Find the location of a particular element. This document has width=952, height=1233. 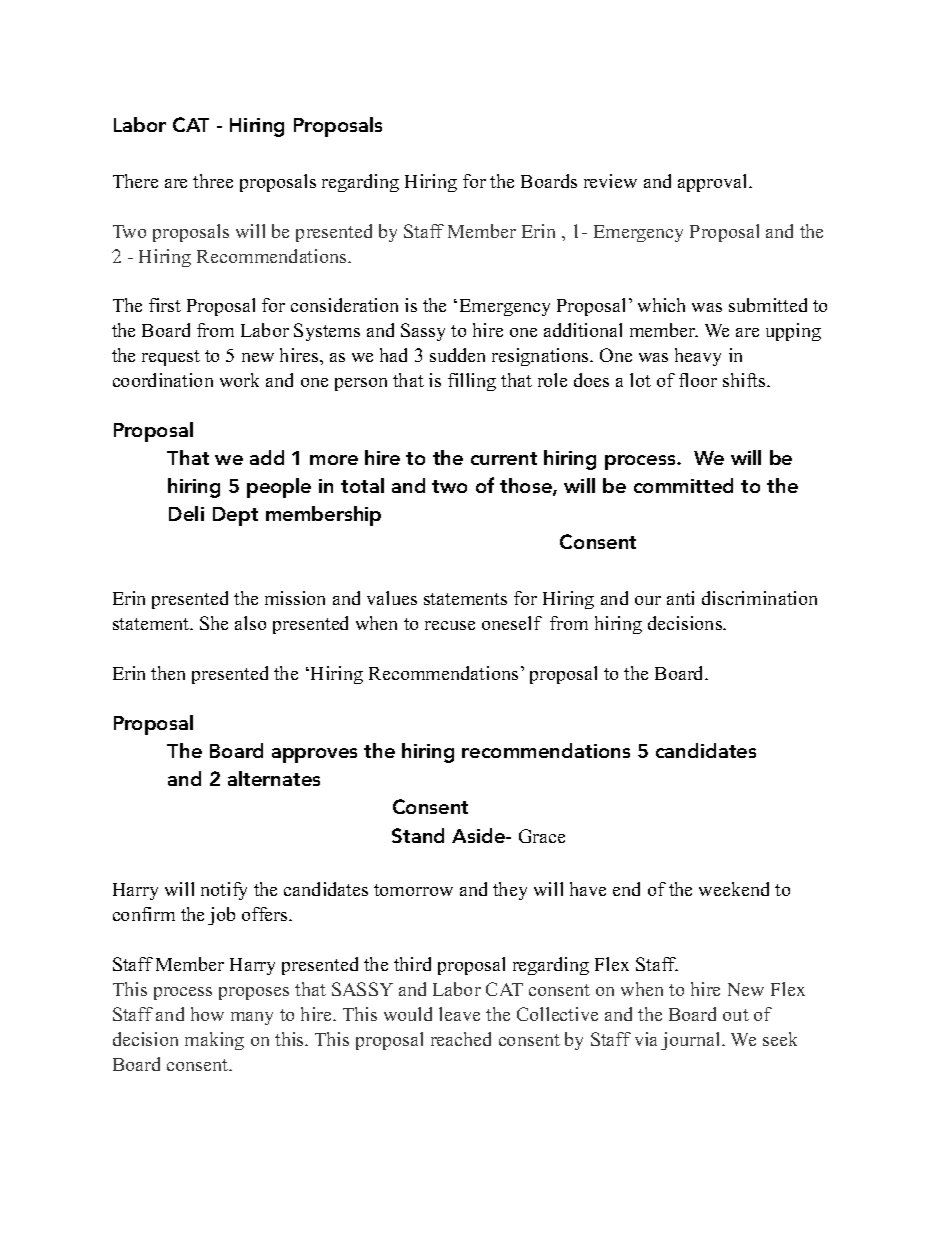

anti is located at coordinates (680, 598).
